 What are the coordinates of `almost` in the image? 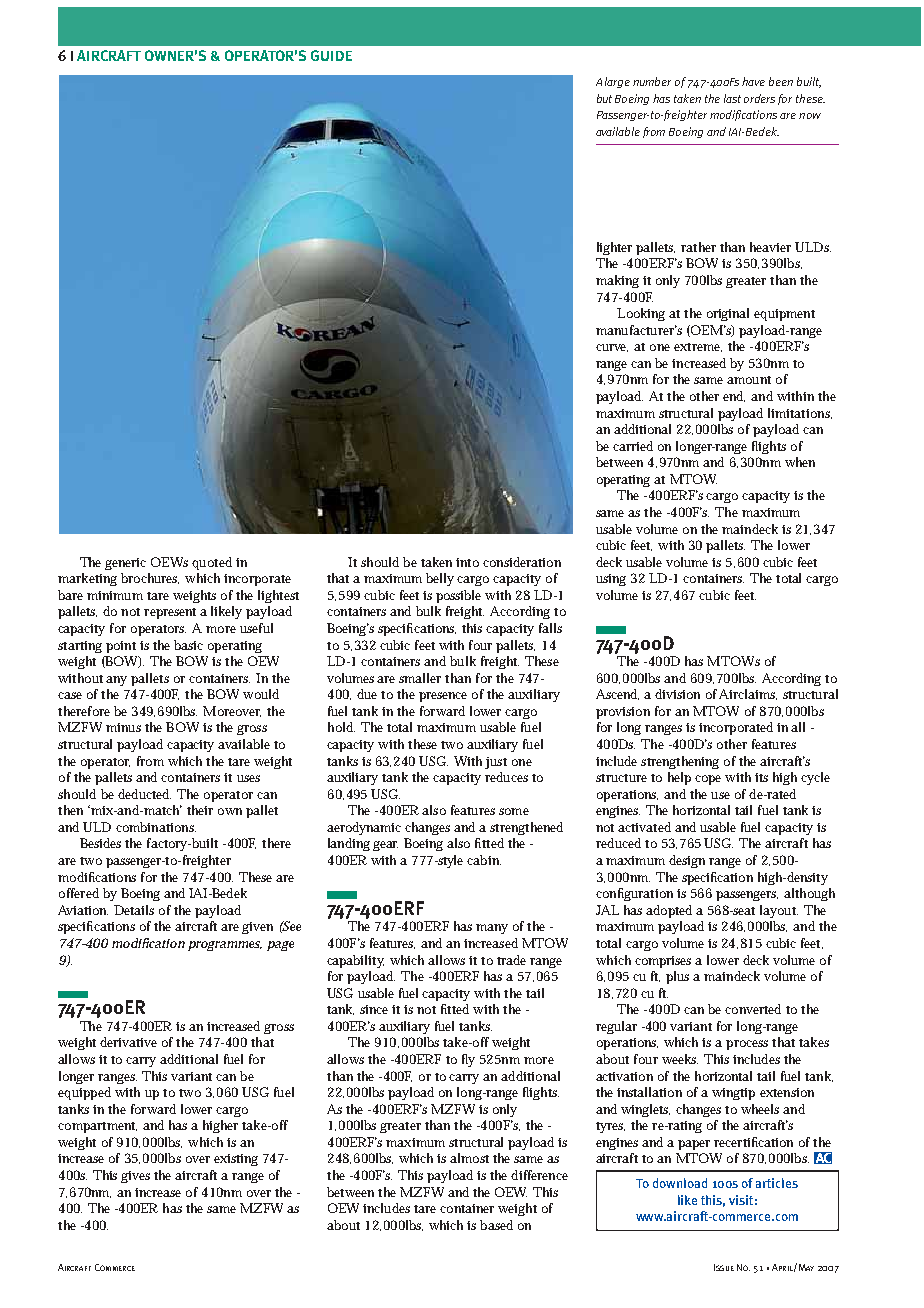 It's located at (469, 1158).
